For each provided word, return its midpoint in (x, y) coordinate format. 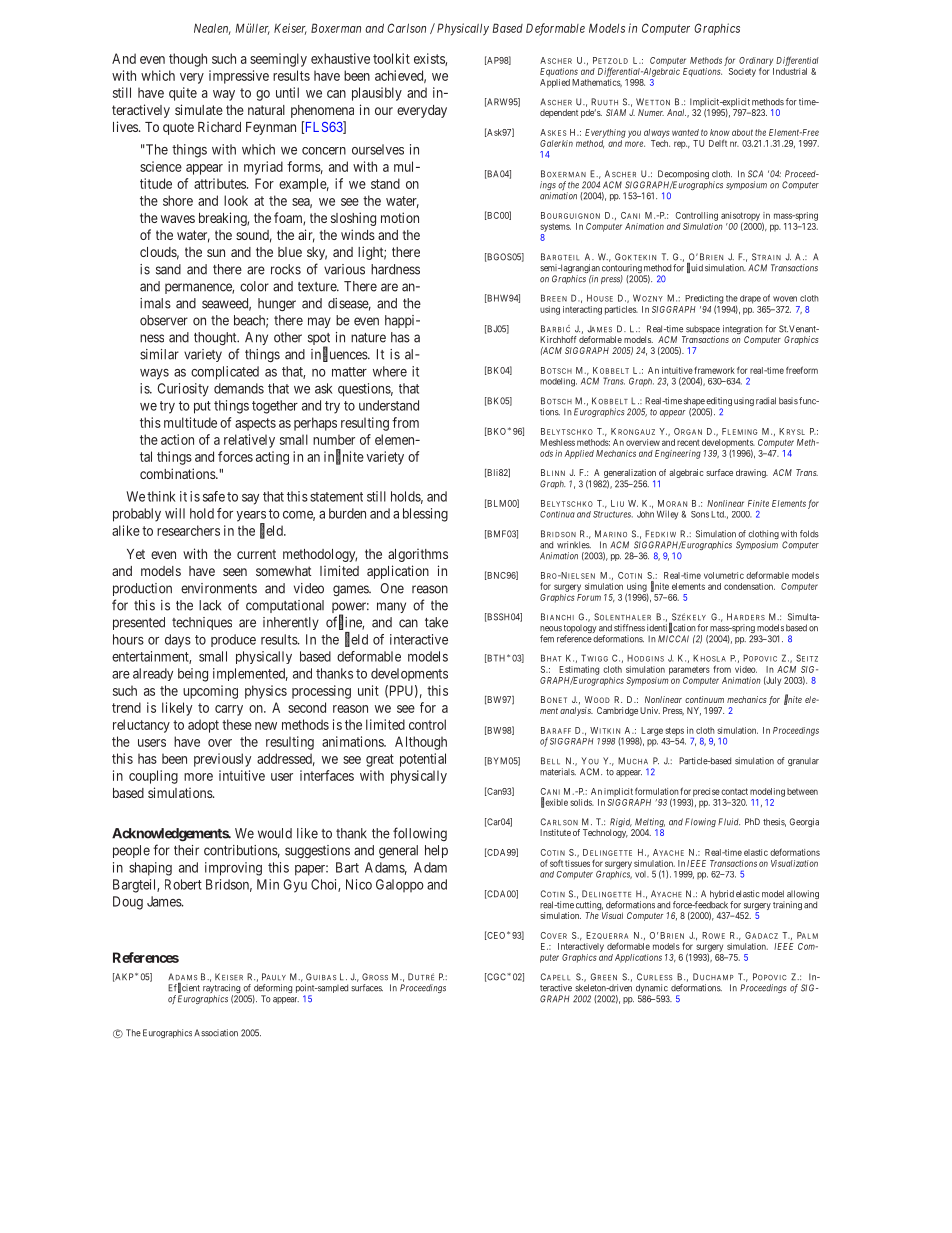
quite (183, 94)
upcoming (210, 692)
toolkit (391, 58)
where (390, 371)
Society (742, 72)
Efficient (184, 988)
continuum (704, 699)
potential (423, 760)
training (787, 905)
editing (719, 403)
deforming (272, 990)
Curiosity (183, 390)
